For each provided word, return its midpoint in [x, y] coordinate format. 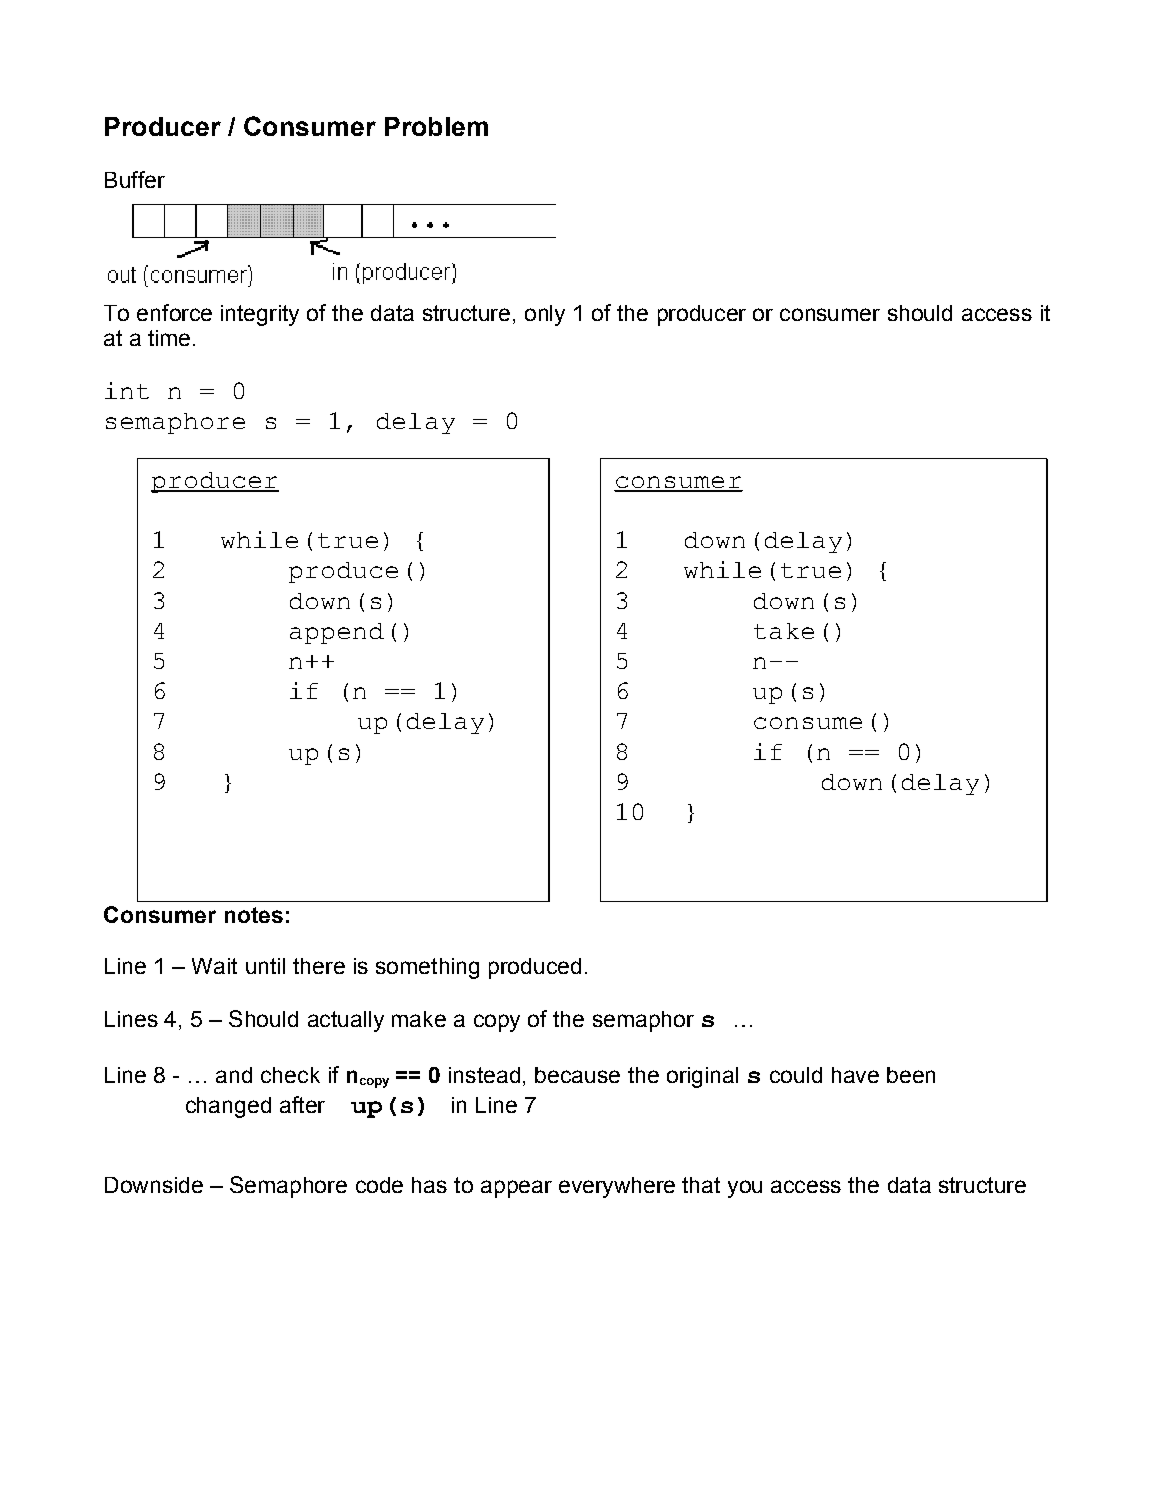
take [784, 631]
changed [228, 1107]
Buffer [135, 179]
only [545, 315]
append [337, 633]
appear [516, 1189]
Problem [436, 126]
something [427, 968]
